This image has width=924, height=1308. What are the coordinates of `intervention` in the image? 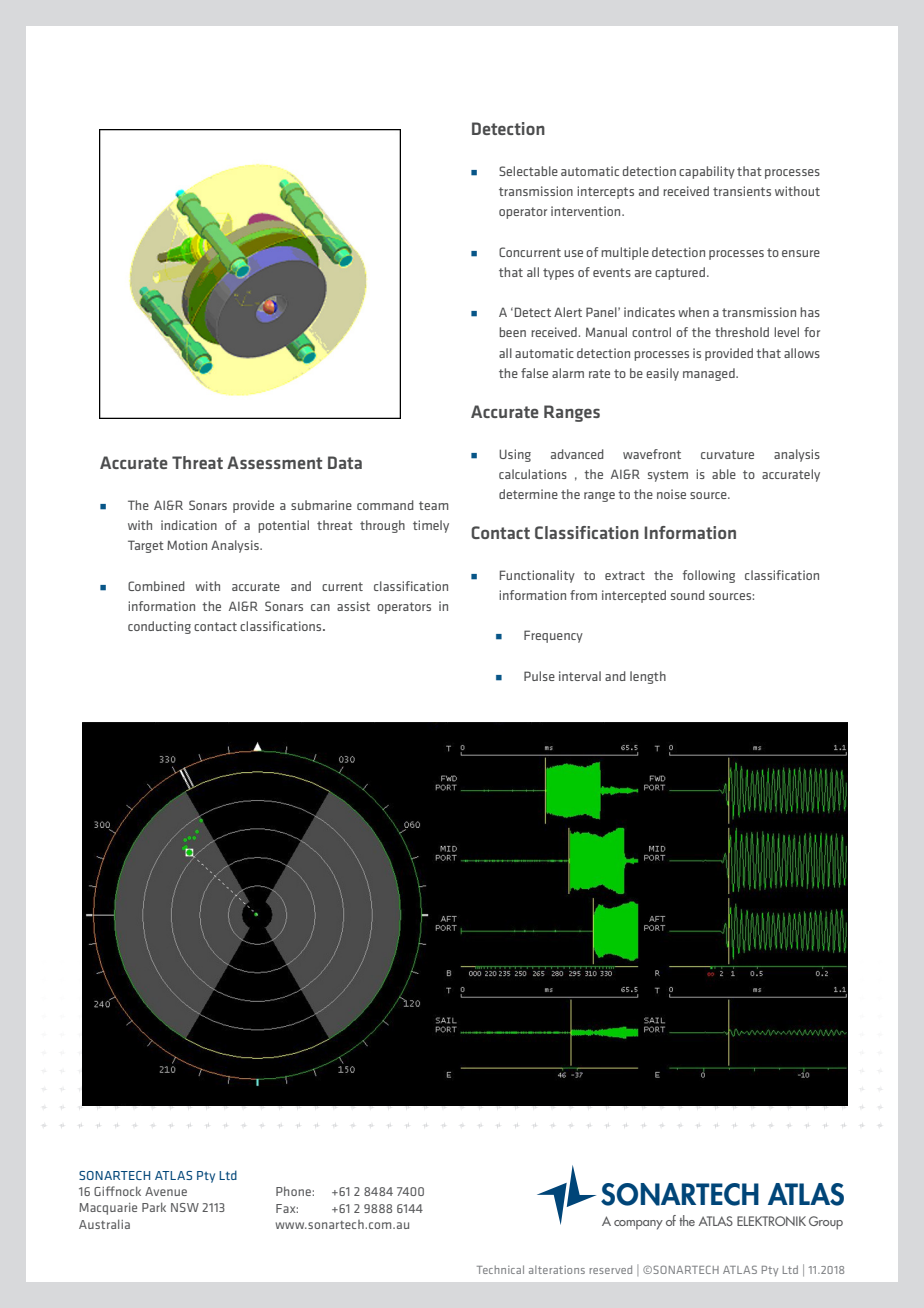 It's located at (587, 211).
